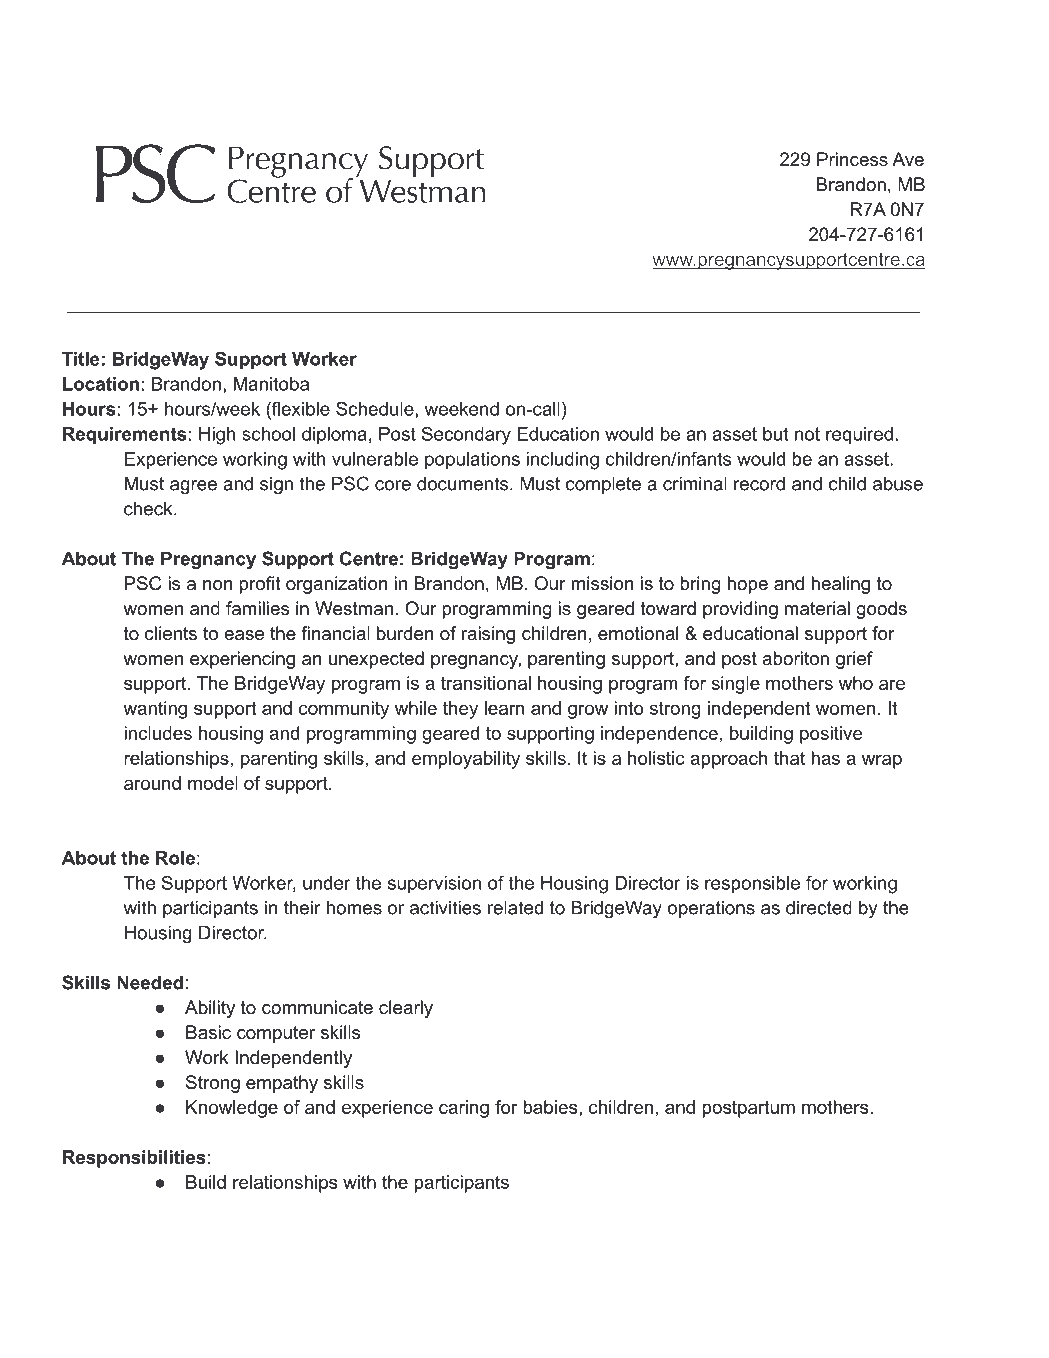  I want to click on raising, so click(488, 635).
